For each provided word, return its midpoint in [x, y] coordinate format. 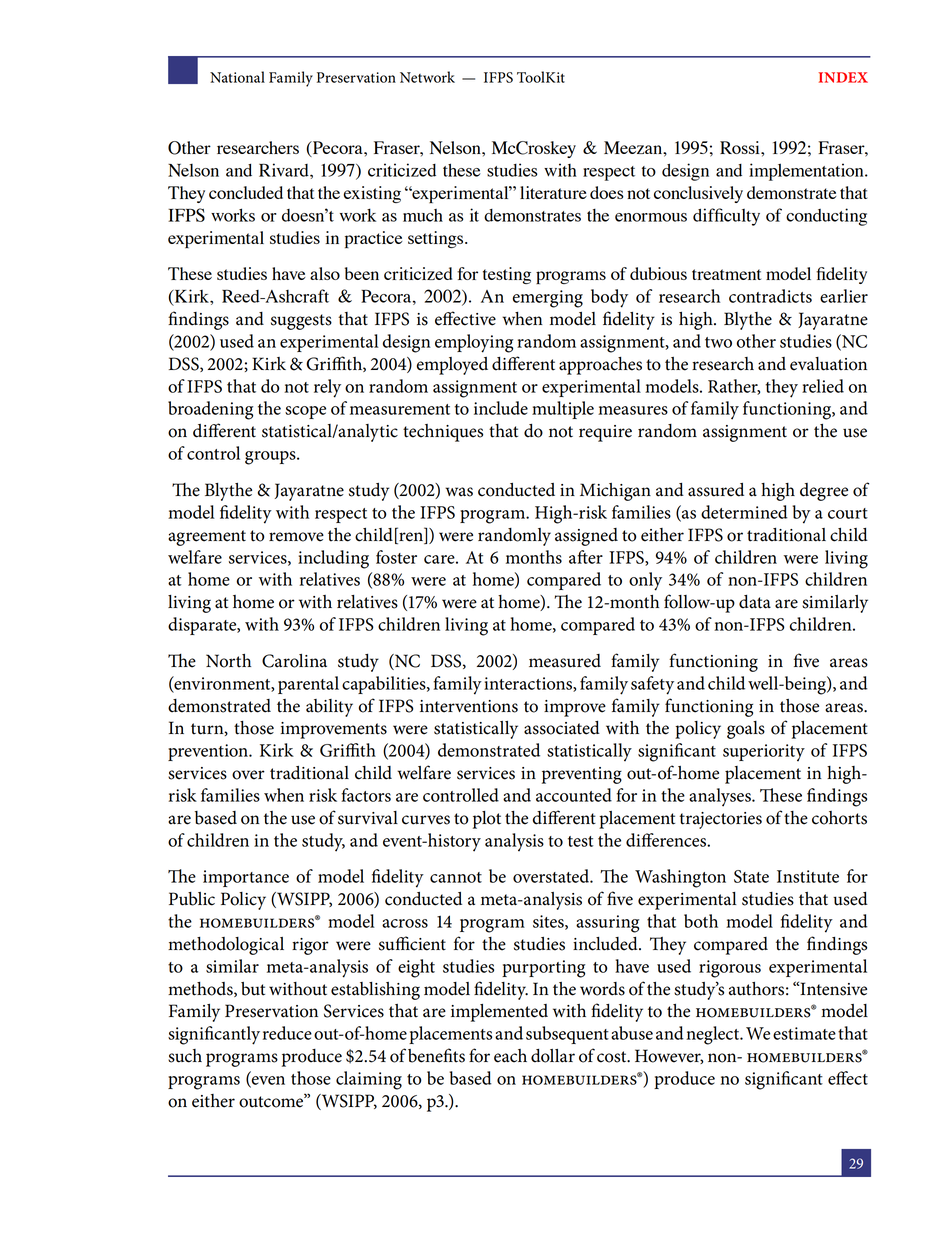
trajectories [720, 820]
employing [474, 343]
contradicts [770, 296]
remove [296, 537]
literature [553, 192]
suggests [301, 322]
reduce [287, 1033]
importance [246, 878]
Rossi [741, 147]
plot [487, 820]
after [586, 557]
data [755, 602]
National [237, 77]
